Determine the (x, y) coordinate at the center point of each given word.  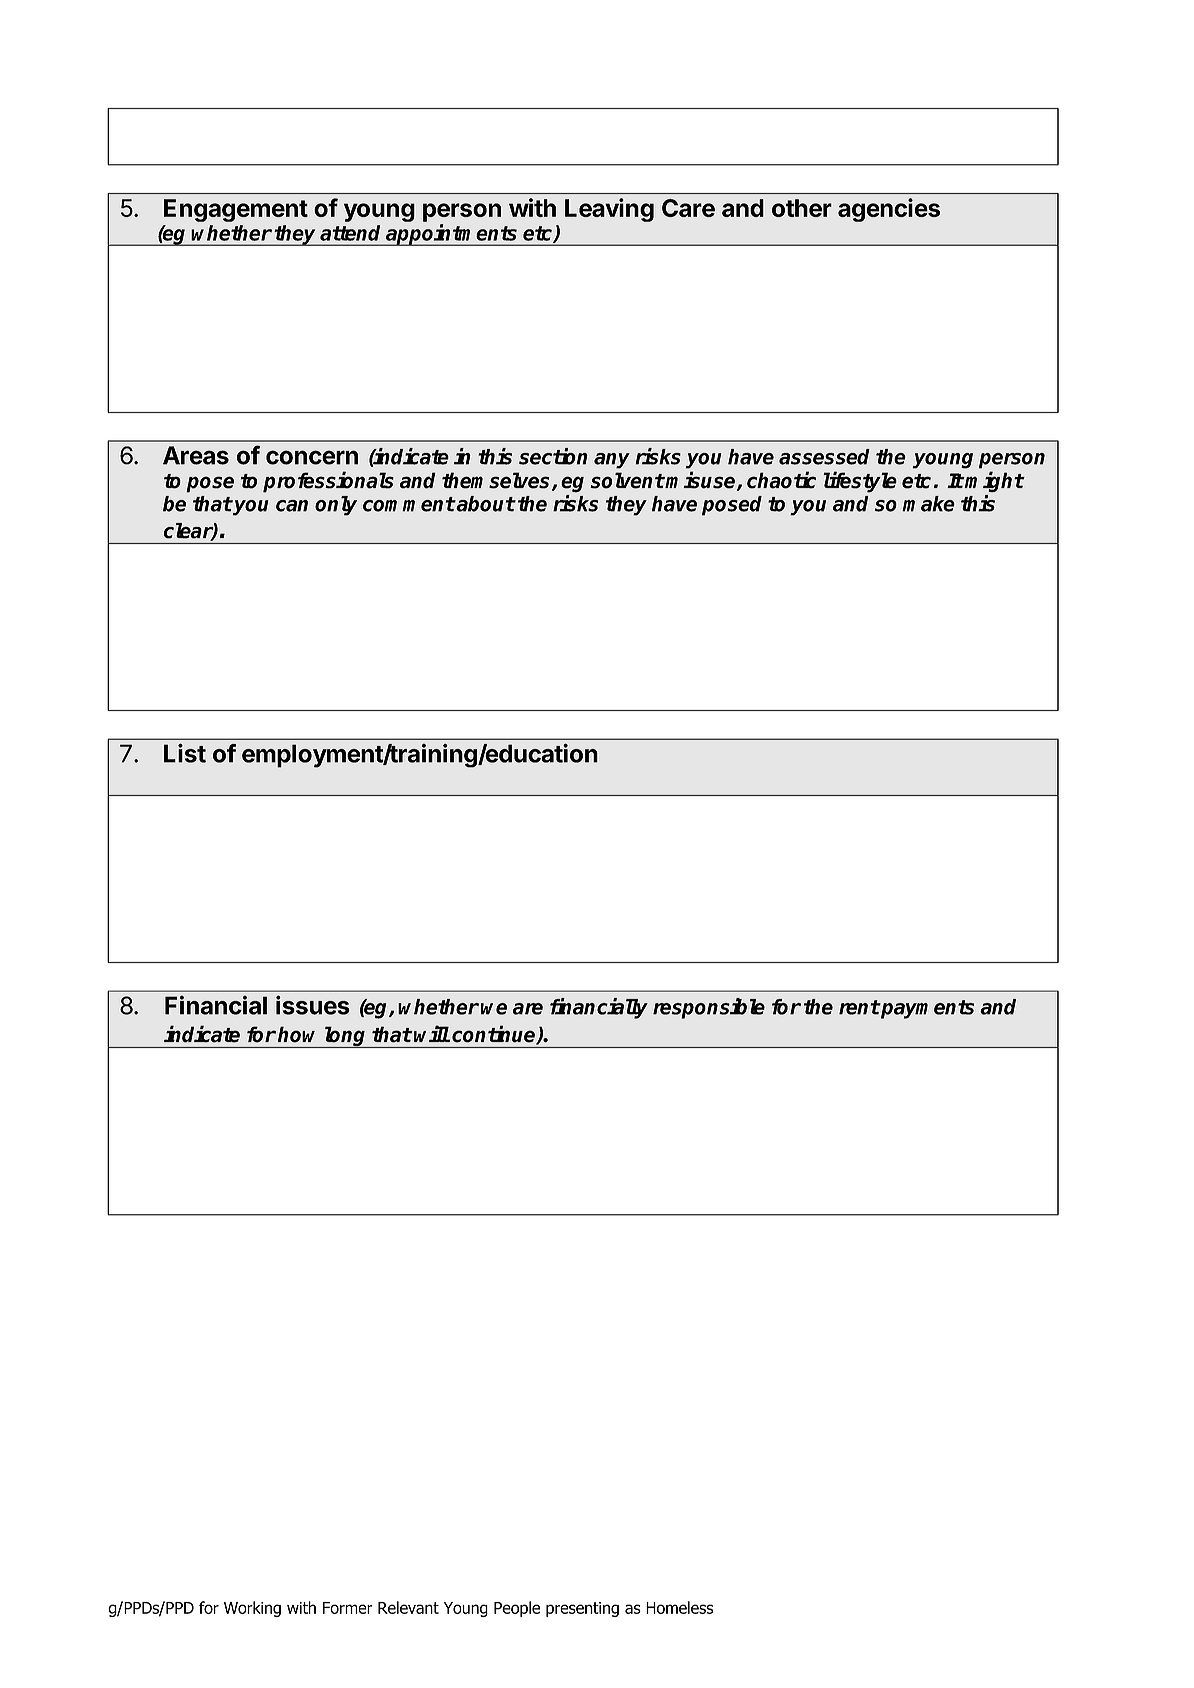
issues (313, 1005)
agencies (889, 210)
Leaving (609, 210)
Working (252, 1609)
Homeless (679, 1607)
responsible (709, 1008)
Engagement (236, 210)
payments (926, 1009)
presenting (582, 1609)
